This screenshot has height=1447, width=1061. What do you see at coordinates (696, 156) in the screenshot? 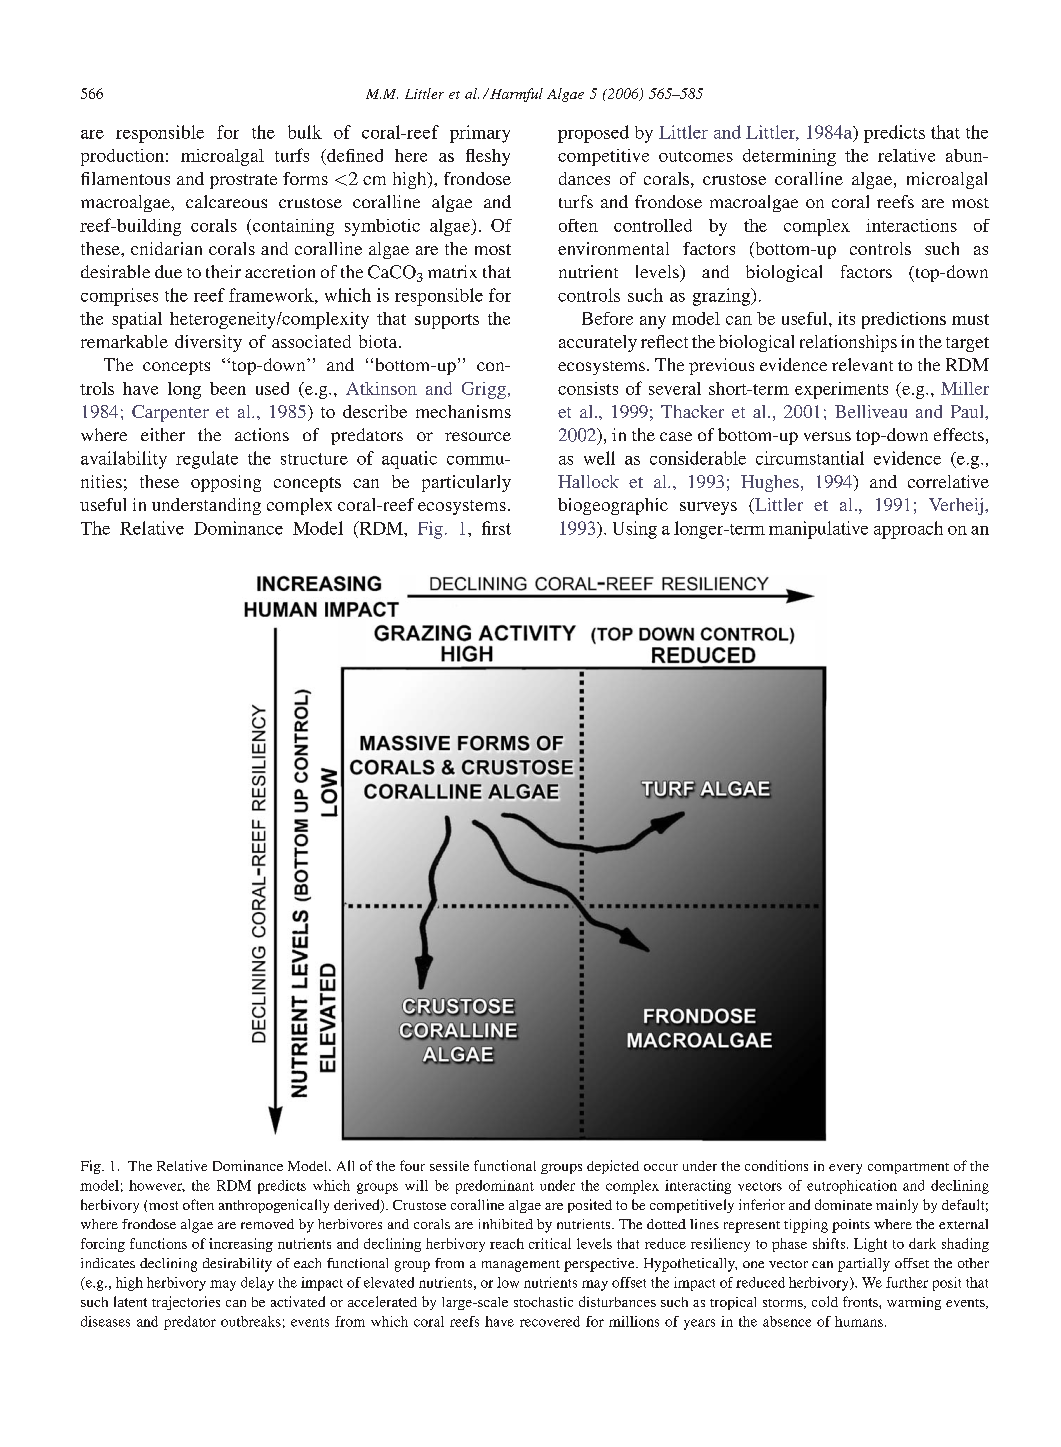
I see `outcomes` at bounding box center [696, 156].
